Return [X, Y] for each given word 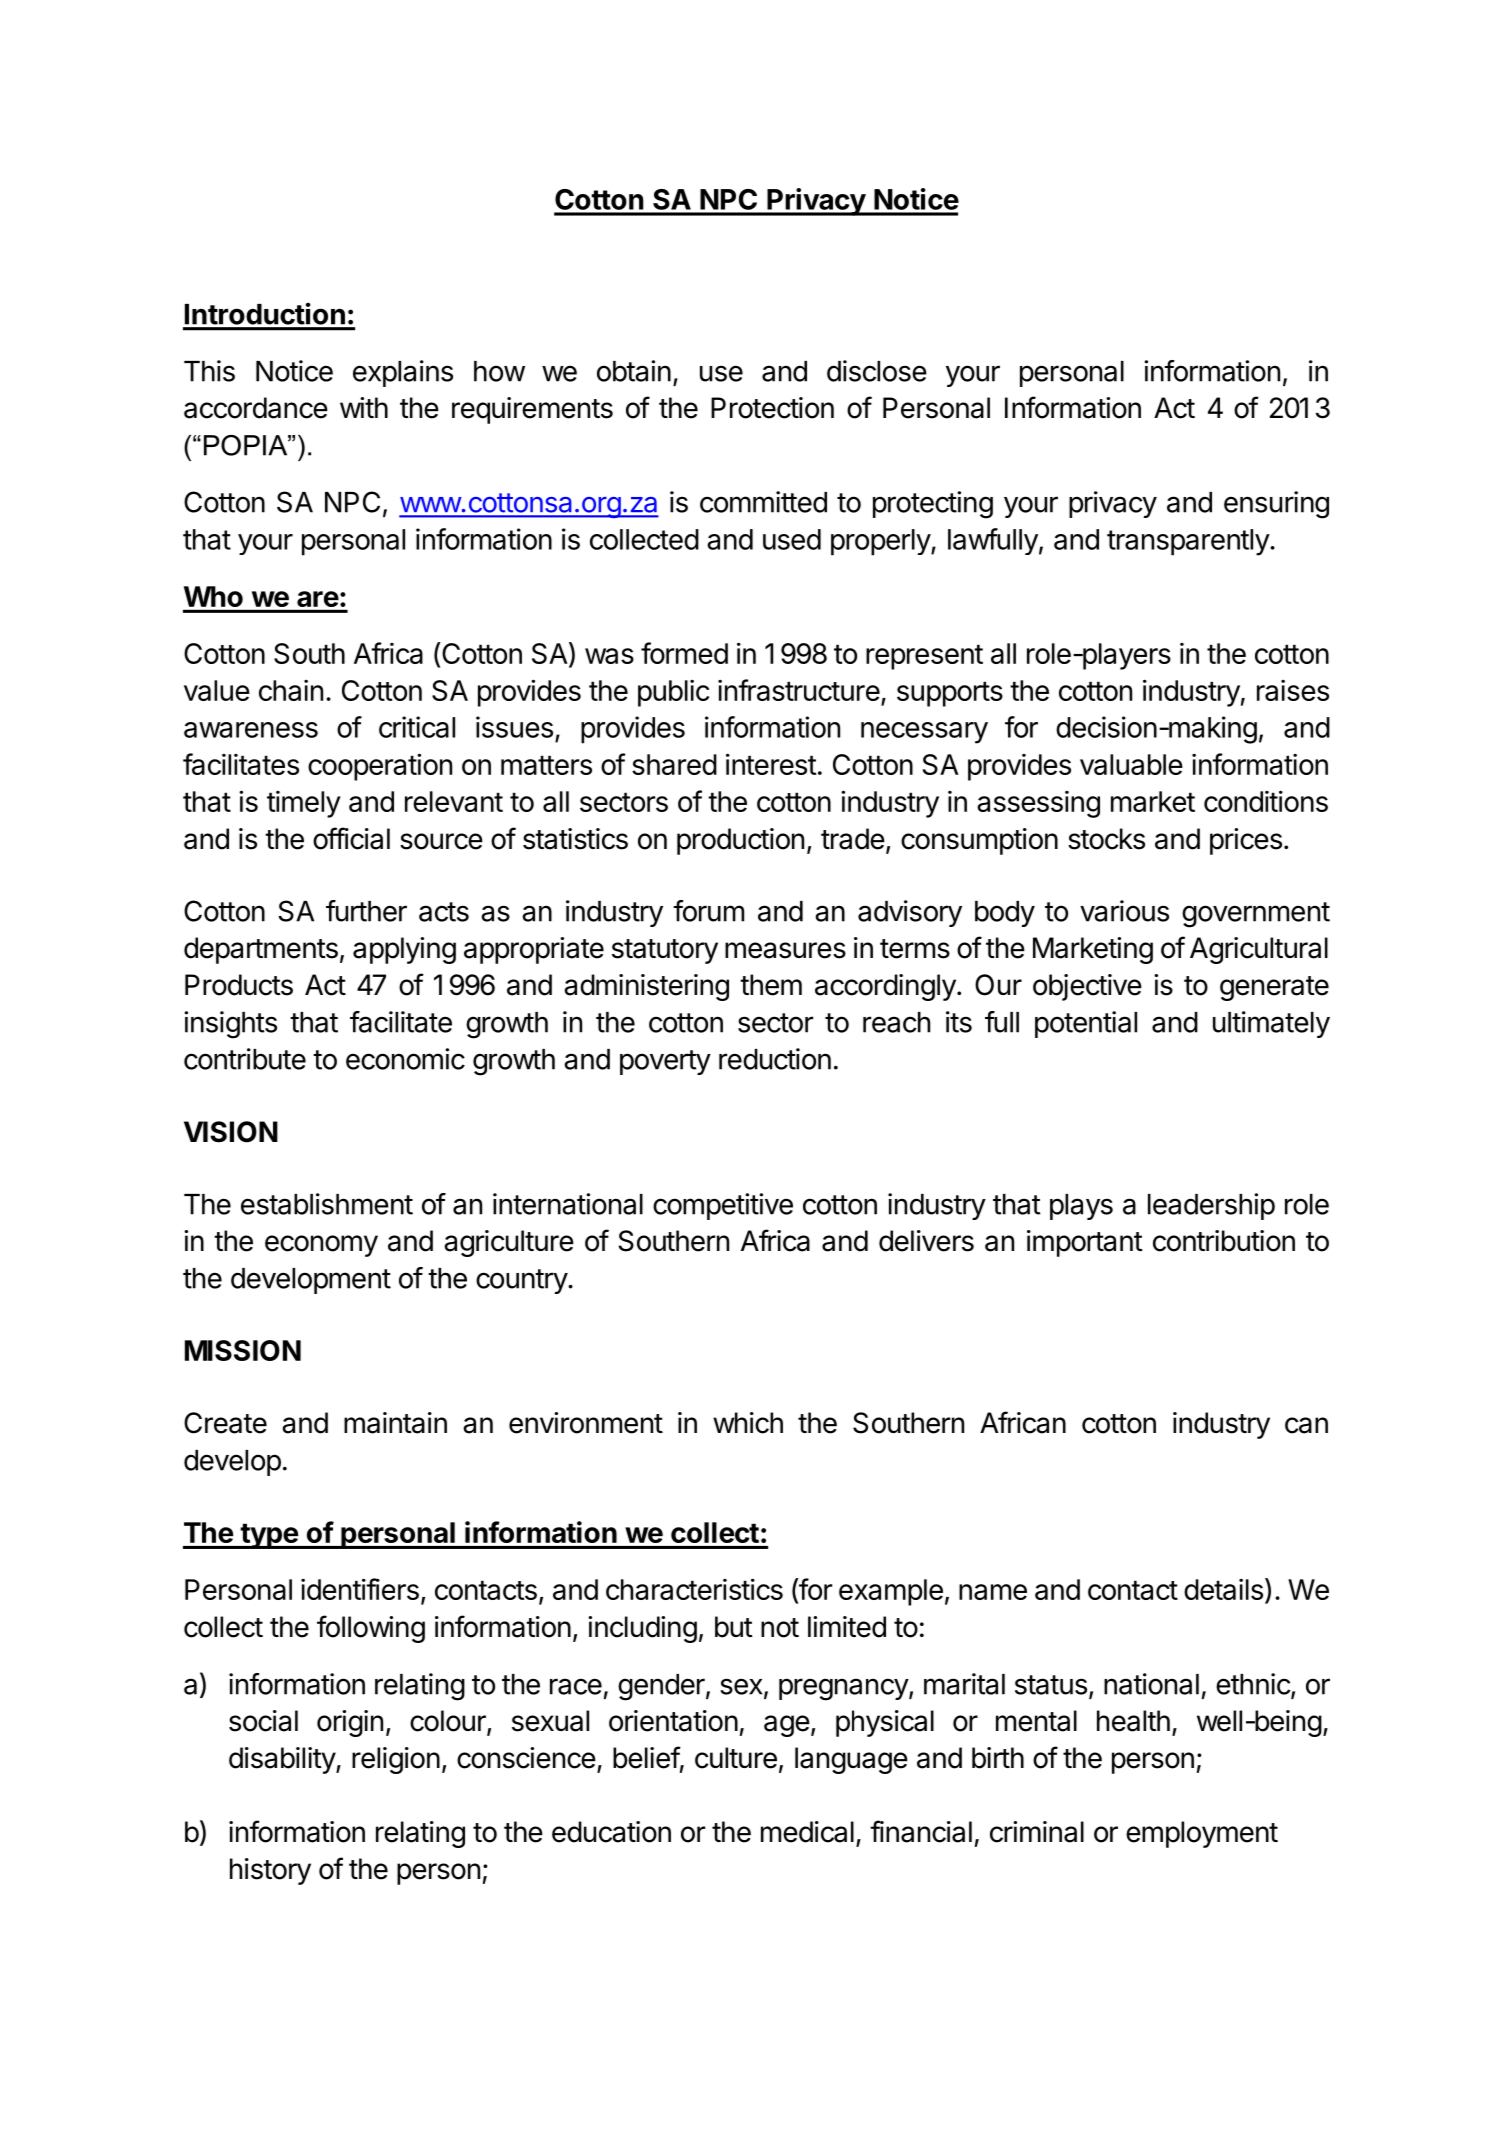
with [364, 407]
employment [1202, 1834]
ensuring [1276, 505]
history [270, 1871]
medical [807, 1832]
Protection [772, 408]
